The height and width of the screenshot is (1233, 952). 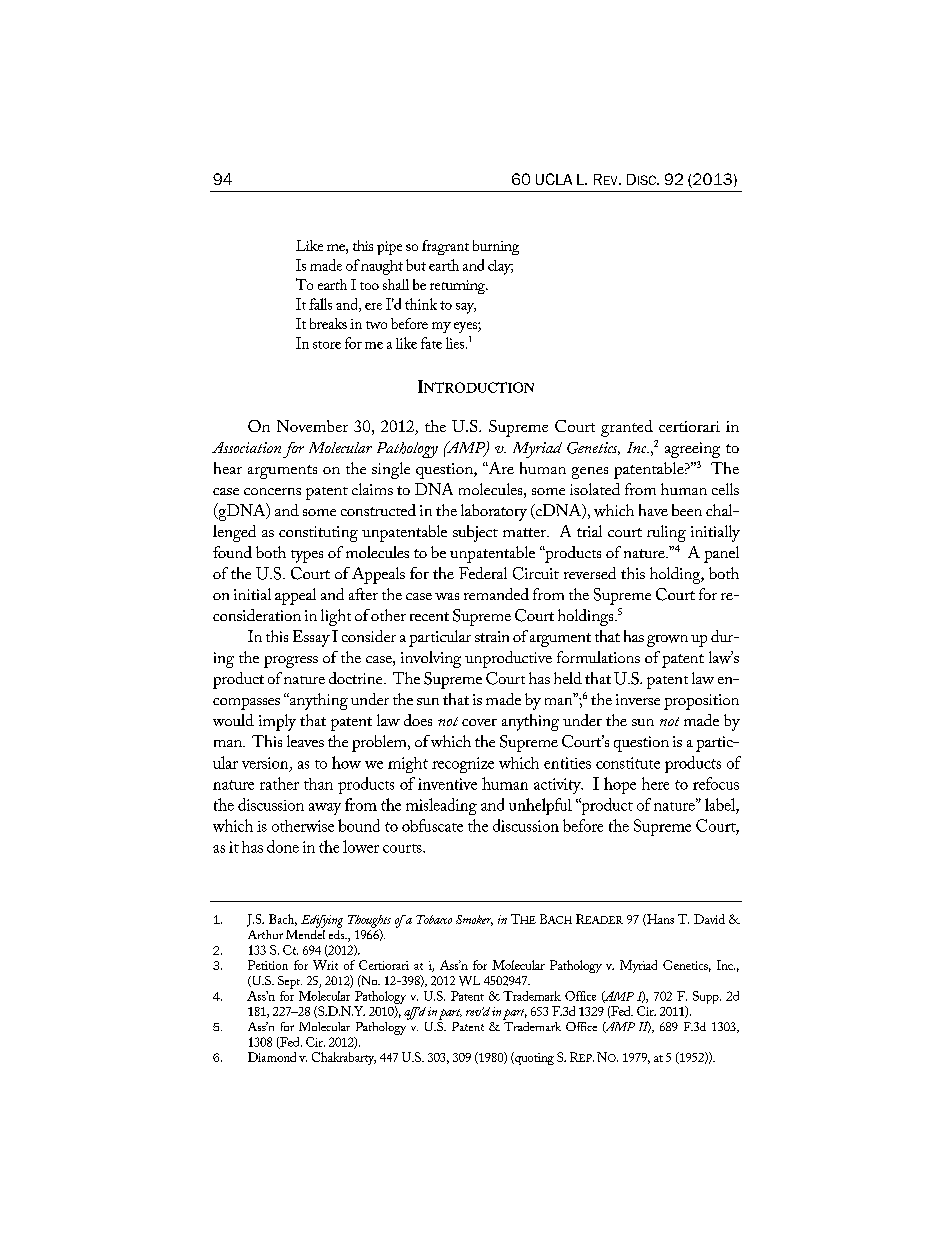 I want to click on Hans, so click(x=659, y=920).
